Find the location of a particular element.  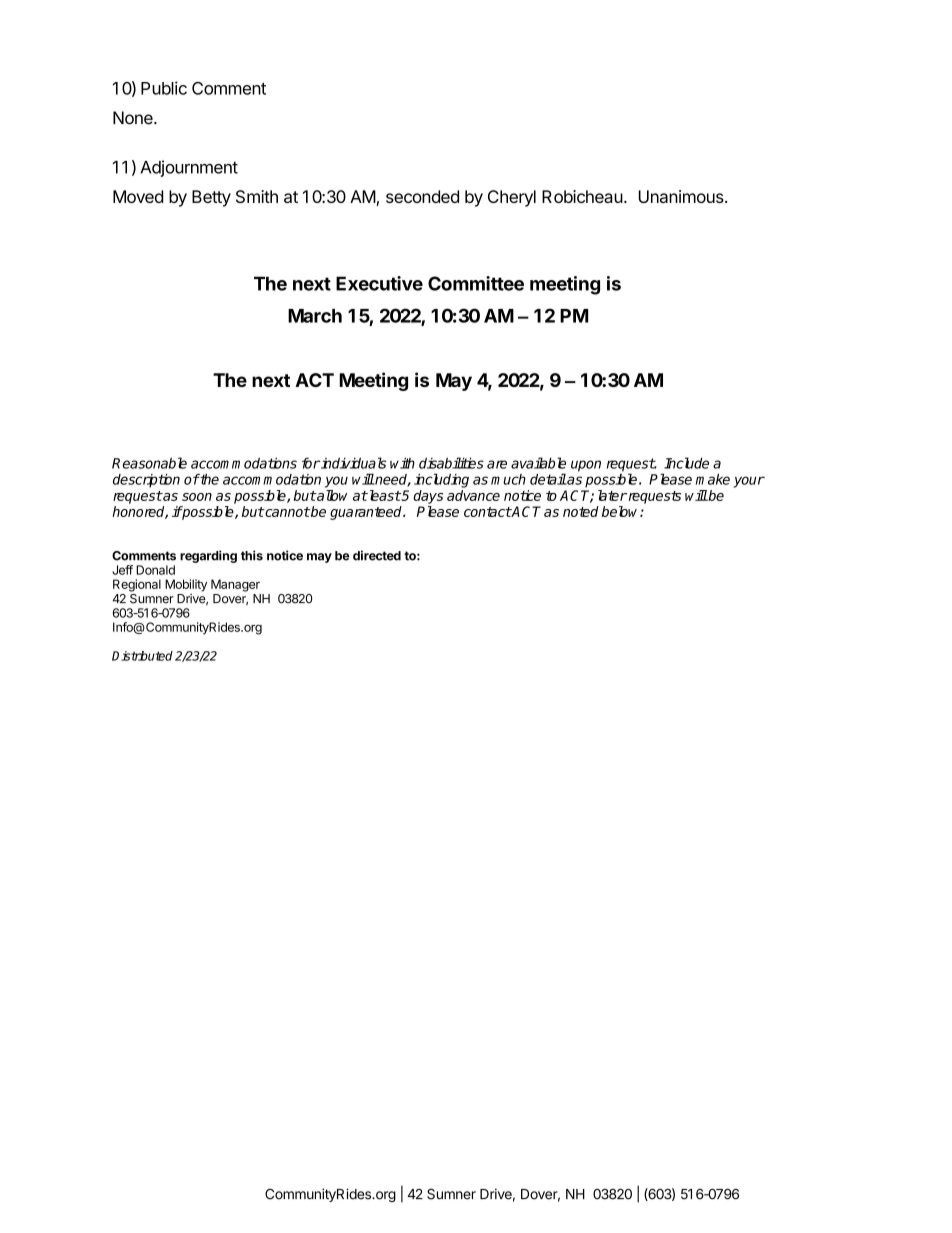

Committee is located at coordinates (476, 283).
